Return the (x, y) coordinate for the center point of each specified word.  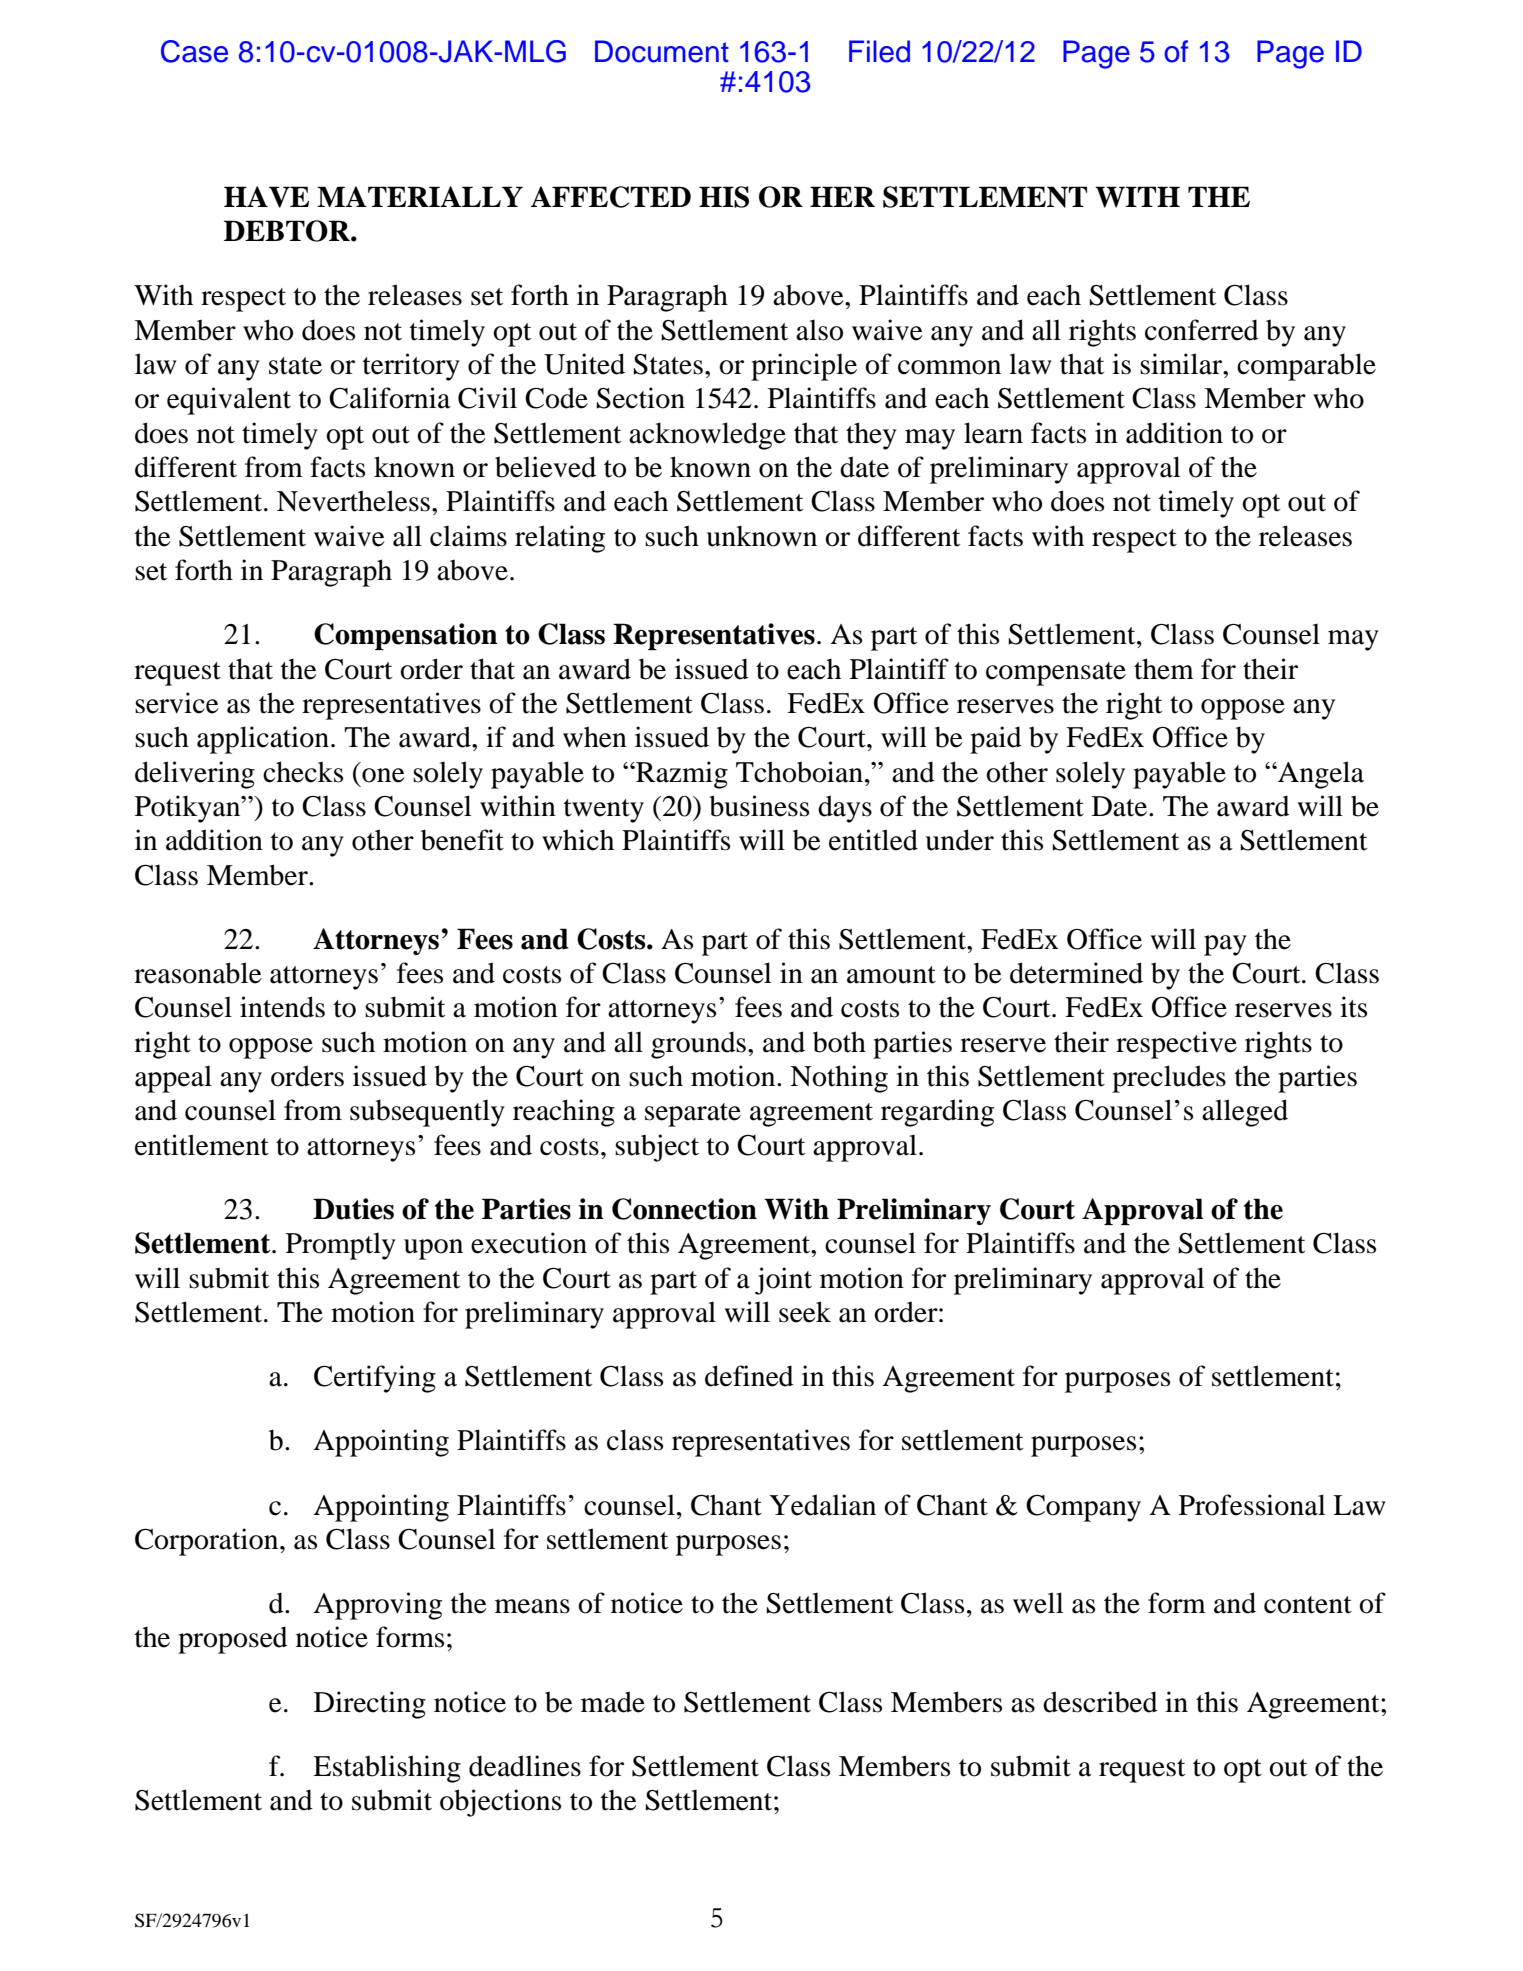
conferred (1202, 330)
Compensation (406, 636)
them (1164, 669)
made (613, 1702)
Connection (684, 1209)
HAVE (266, 197)
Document (662, 51)
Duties (353, 1209)
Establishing (387, 1769)
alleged (1245, 1113)
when (595, 737)
